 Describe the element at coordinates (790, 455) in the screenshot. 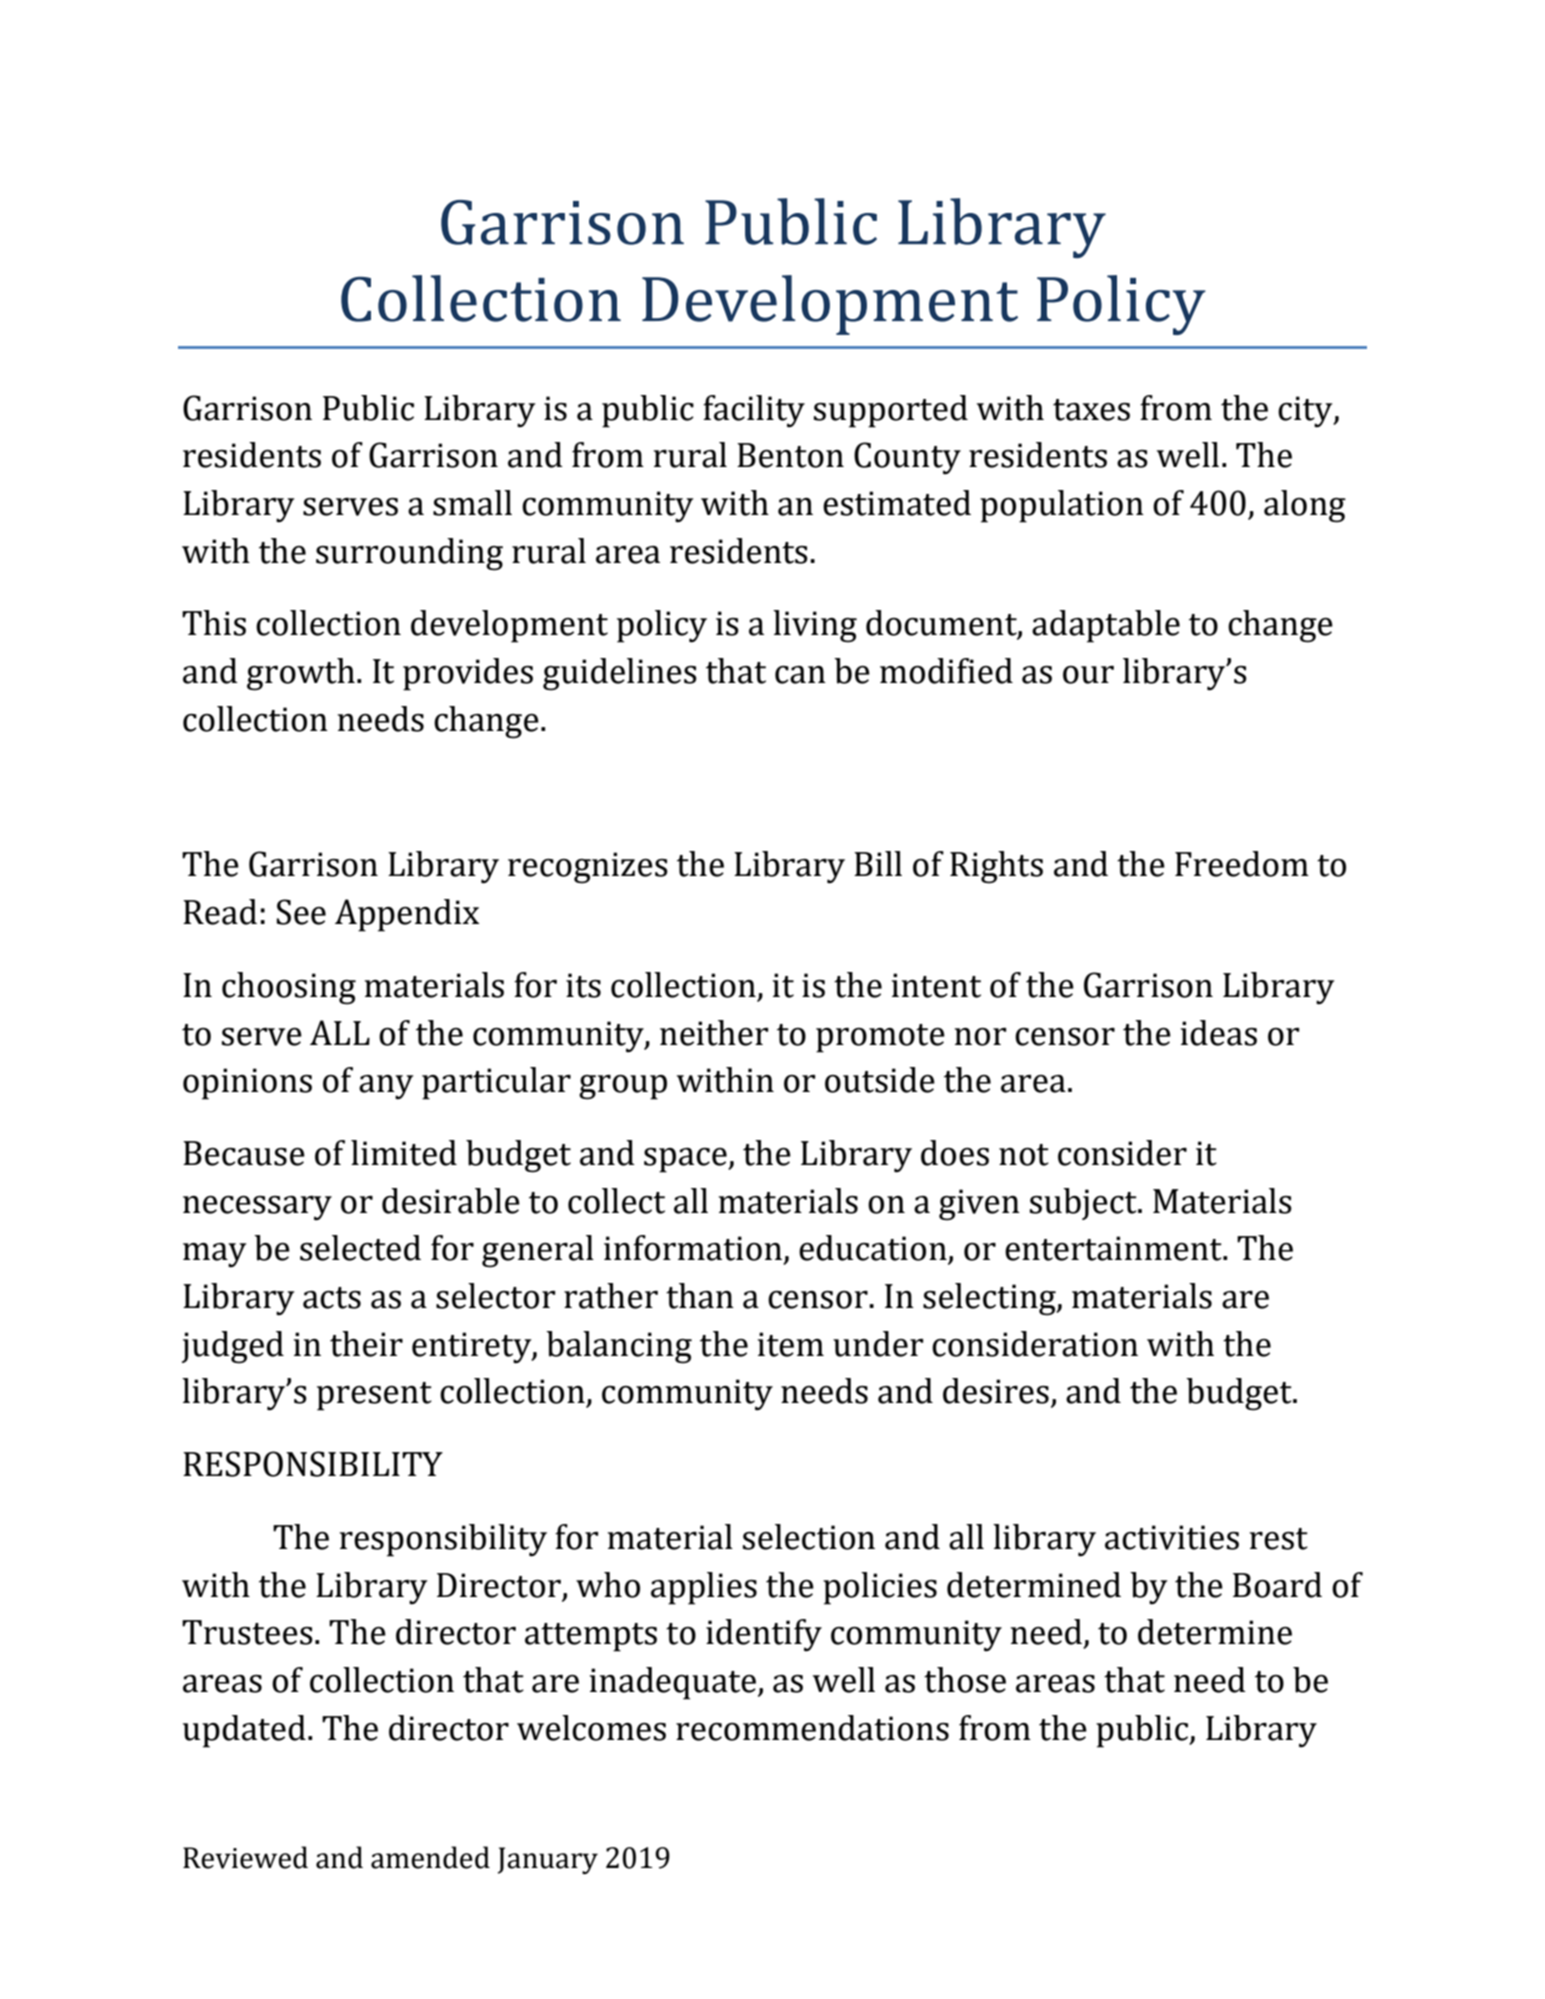

I see `Benton` at that location.
